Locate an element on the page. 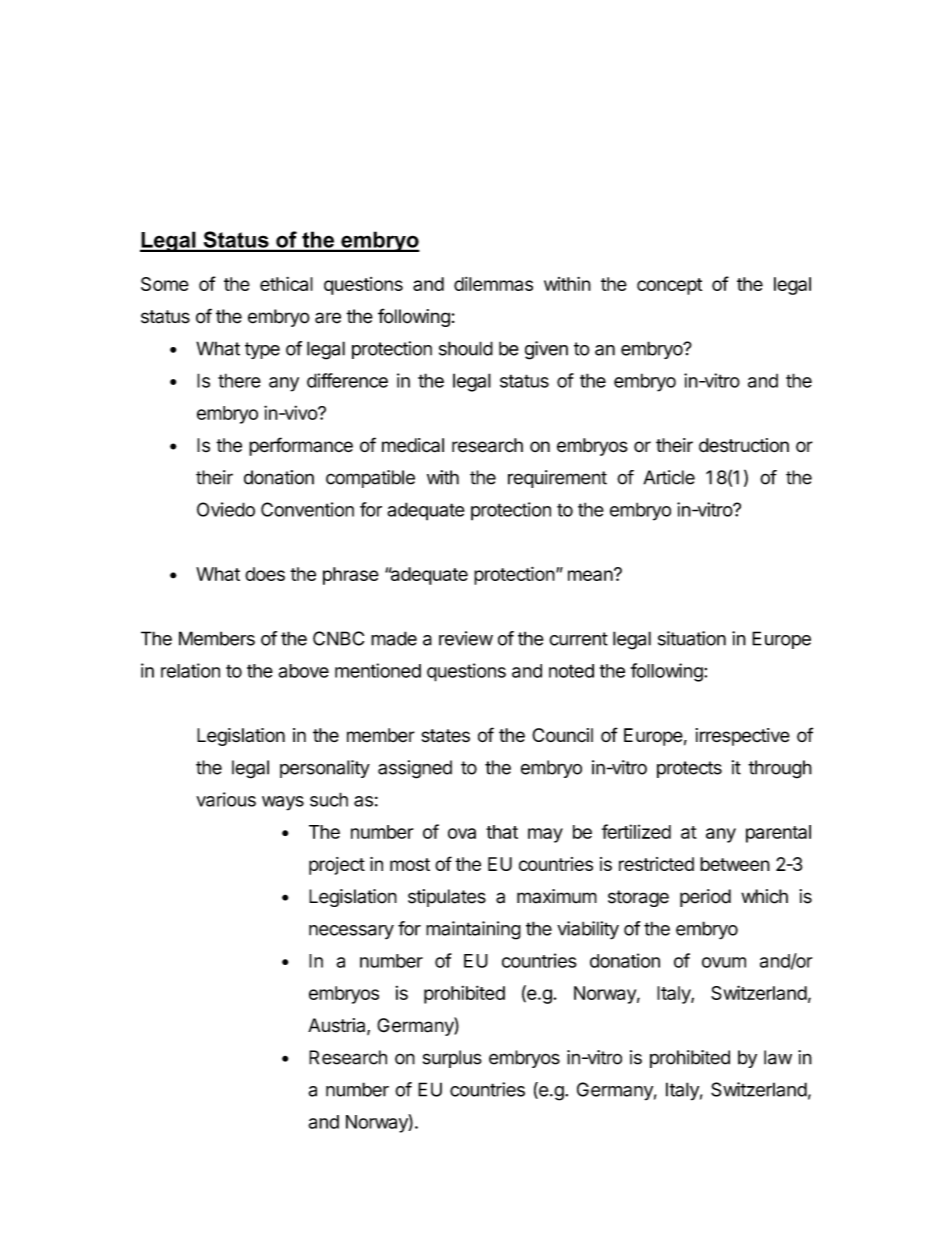  necessary is located at coordinates (351, 932).
